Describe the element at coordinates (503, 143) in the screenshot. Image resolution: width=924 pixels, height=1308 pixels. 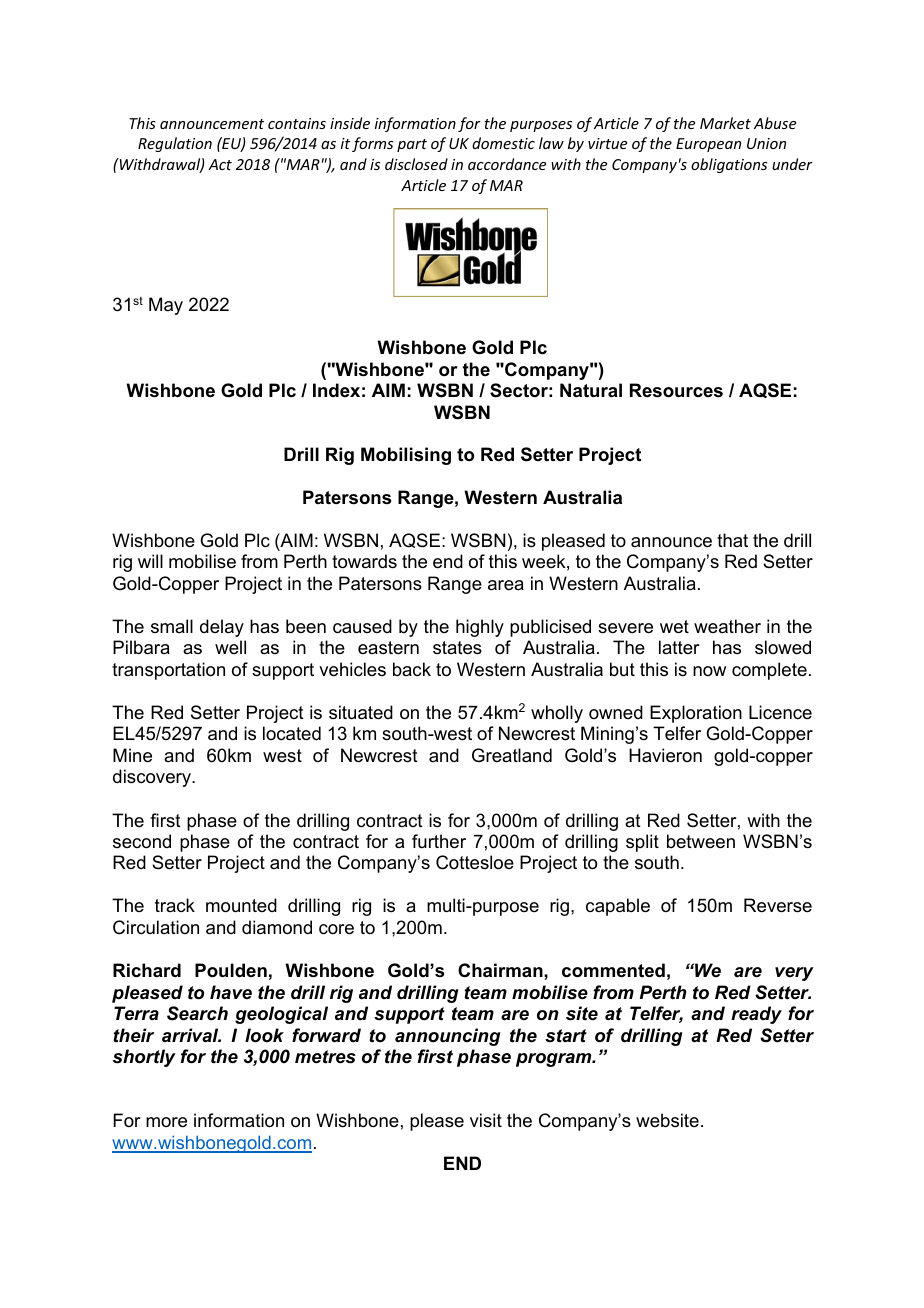
I see `domestic` at that location.
